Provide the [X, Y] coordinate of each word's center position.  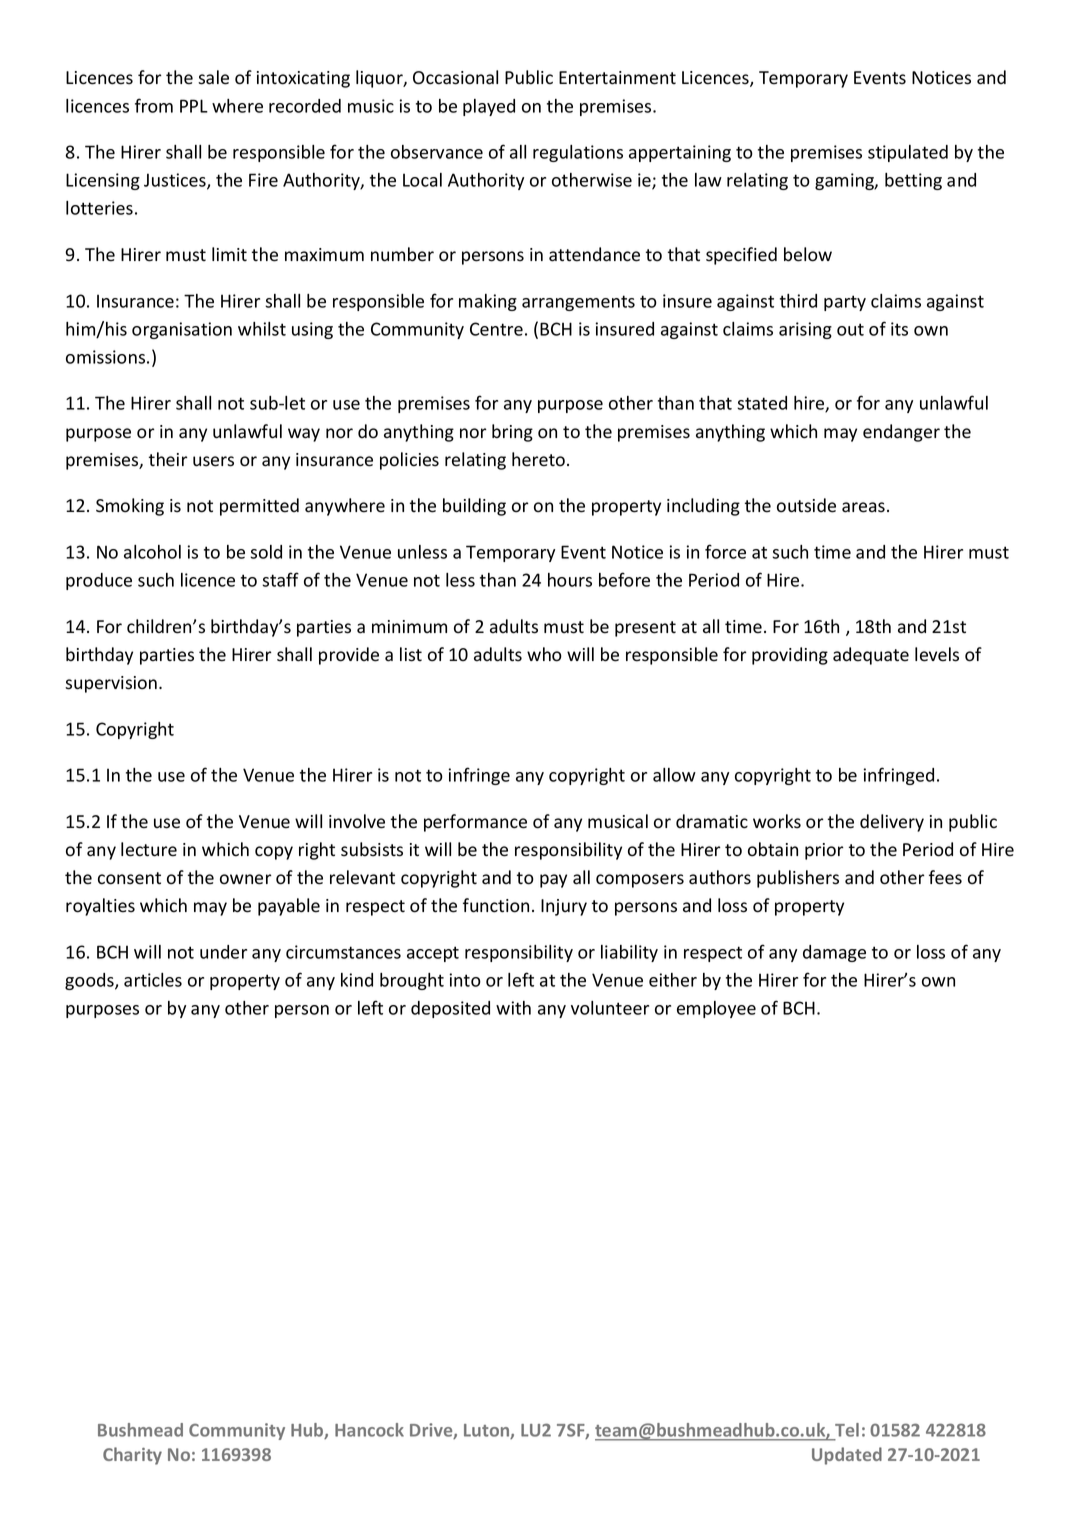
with [513, 1008]
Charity [132, 1456]
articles [153, 980]
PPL [194, 106]
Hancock [369, 1430]
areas [863, 507]
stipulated [908, 153]
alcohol [152, 552]
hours [570, 580]
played [489, 107]
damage [834, 953]
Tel [846, 1431]
